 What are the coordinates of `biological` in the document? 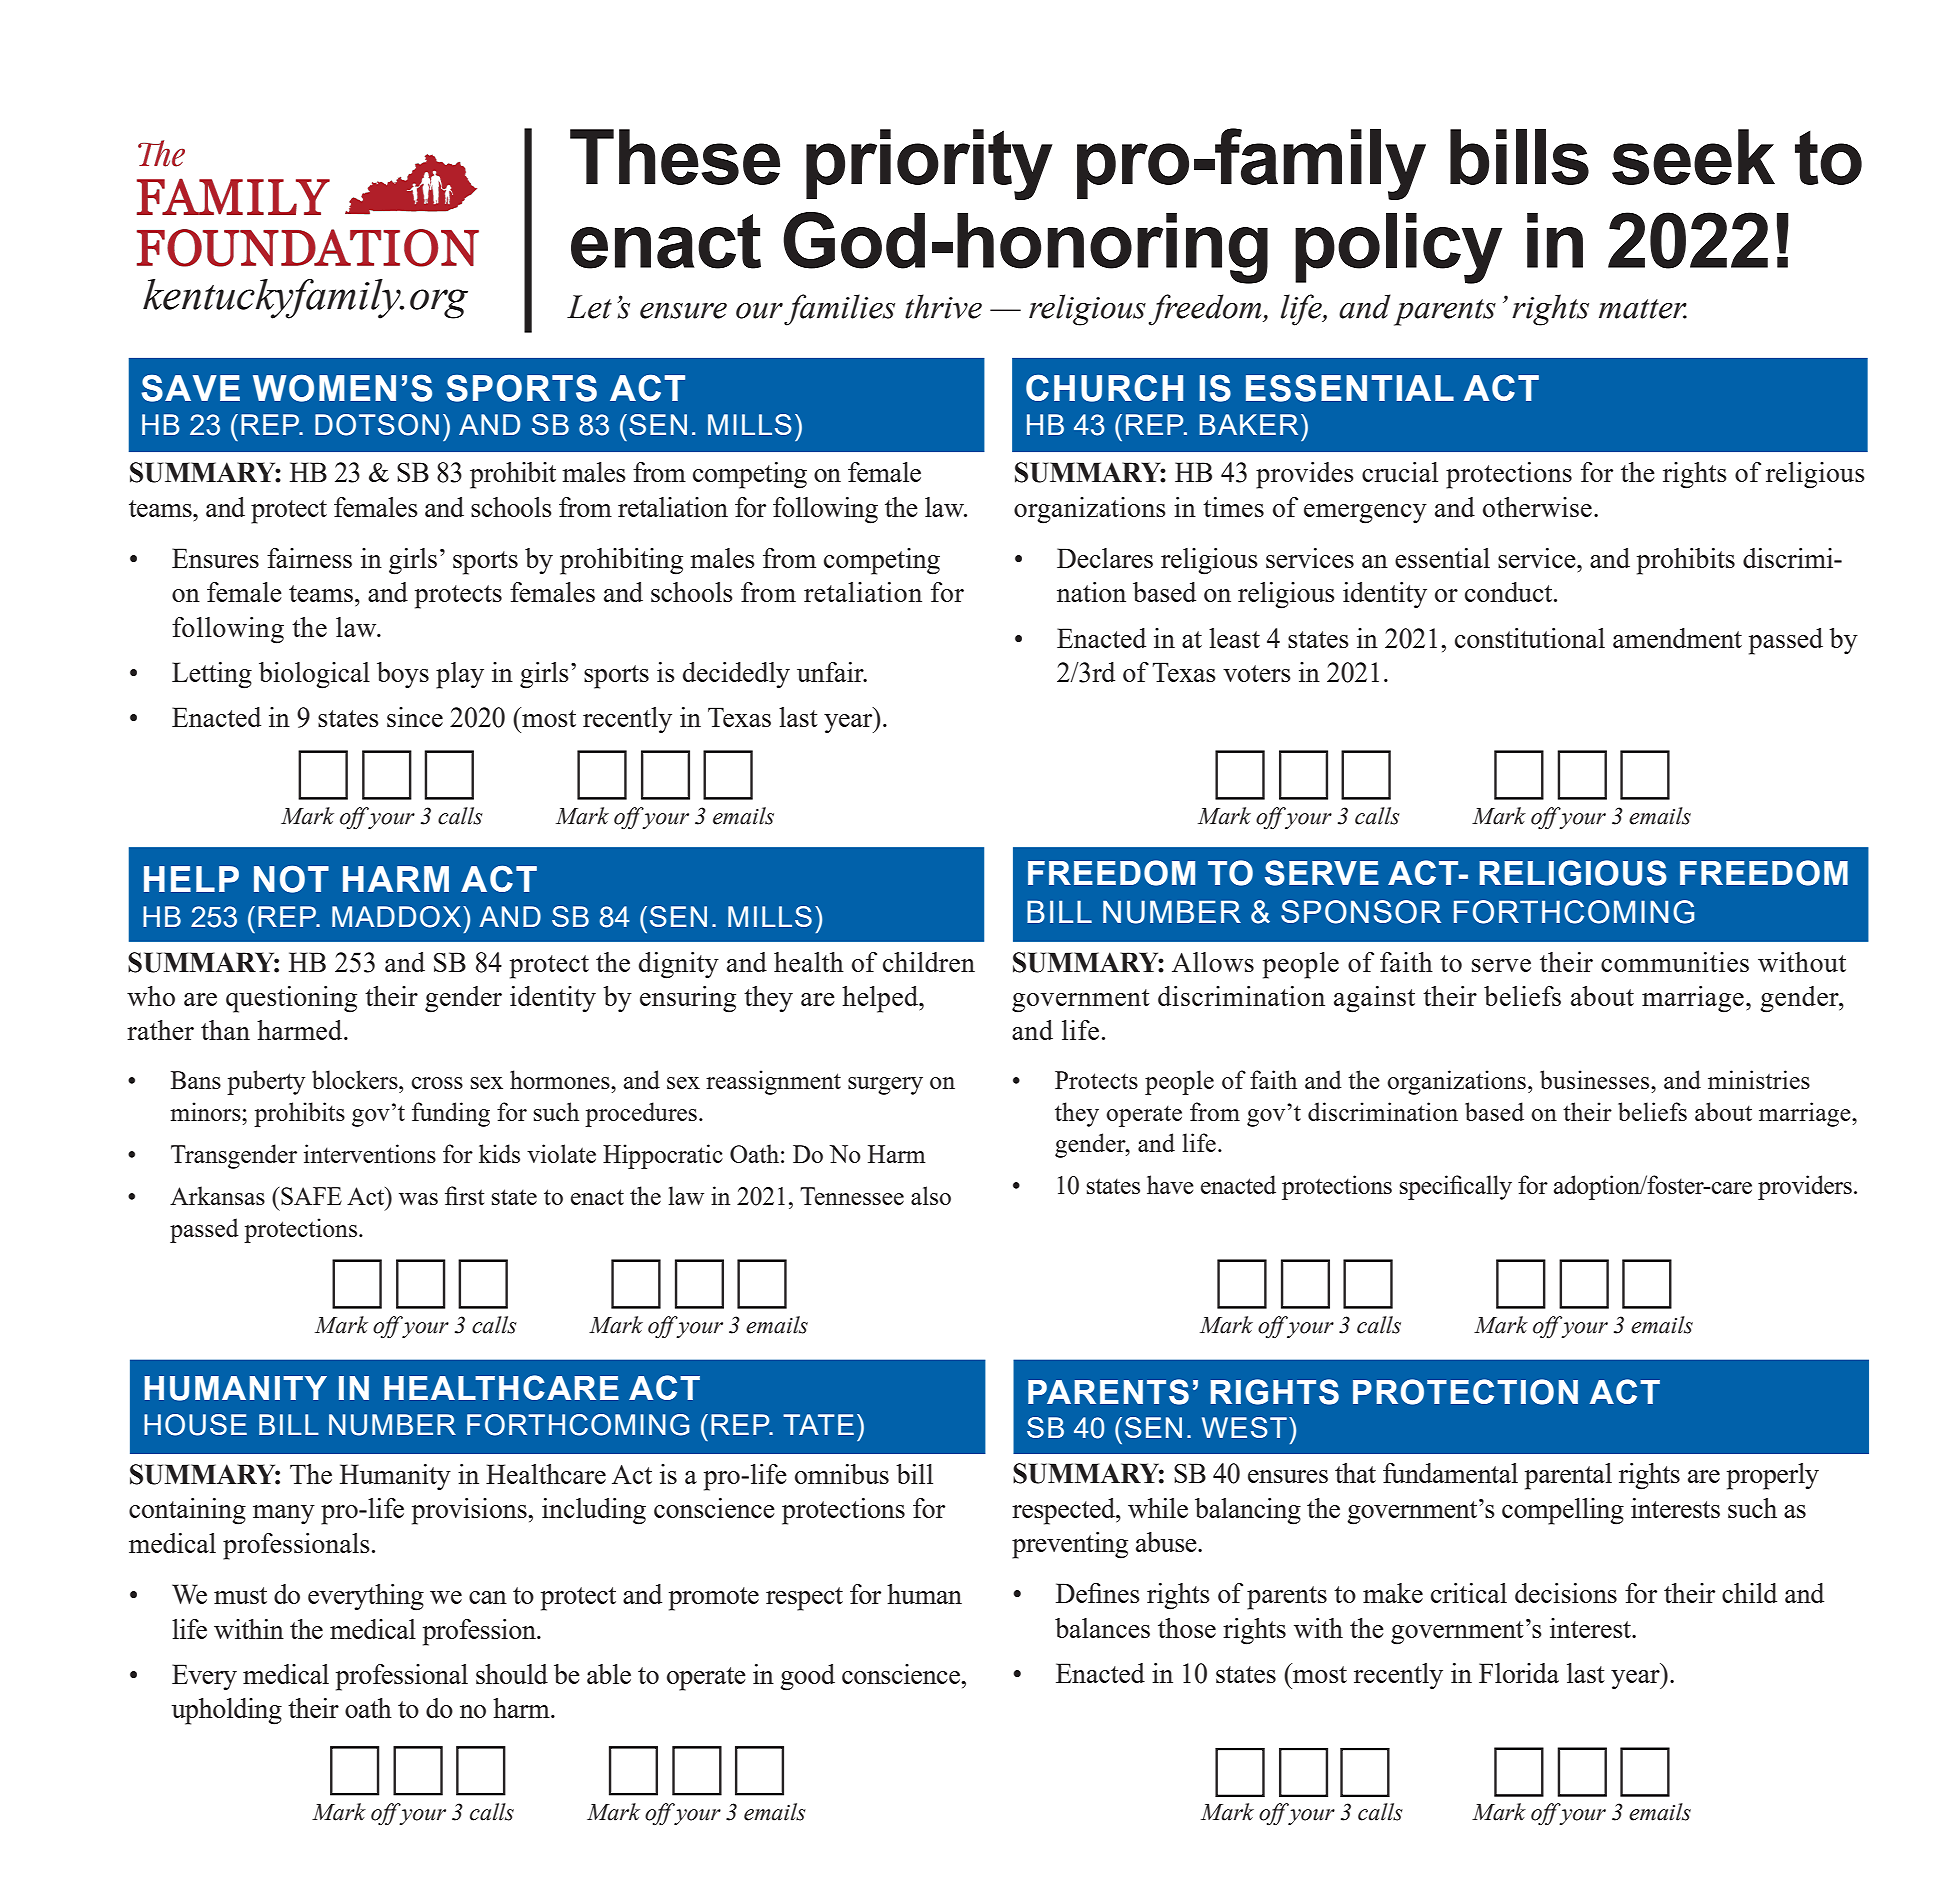 It's located at (314, 675).
